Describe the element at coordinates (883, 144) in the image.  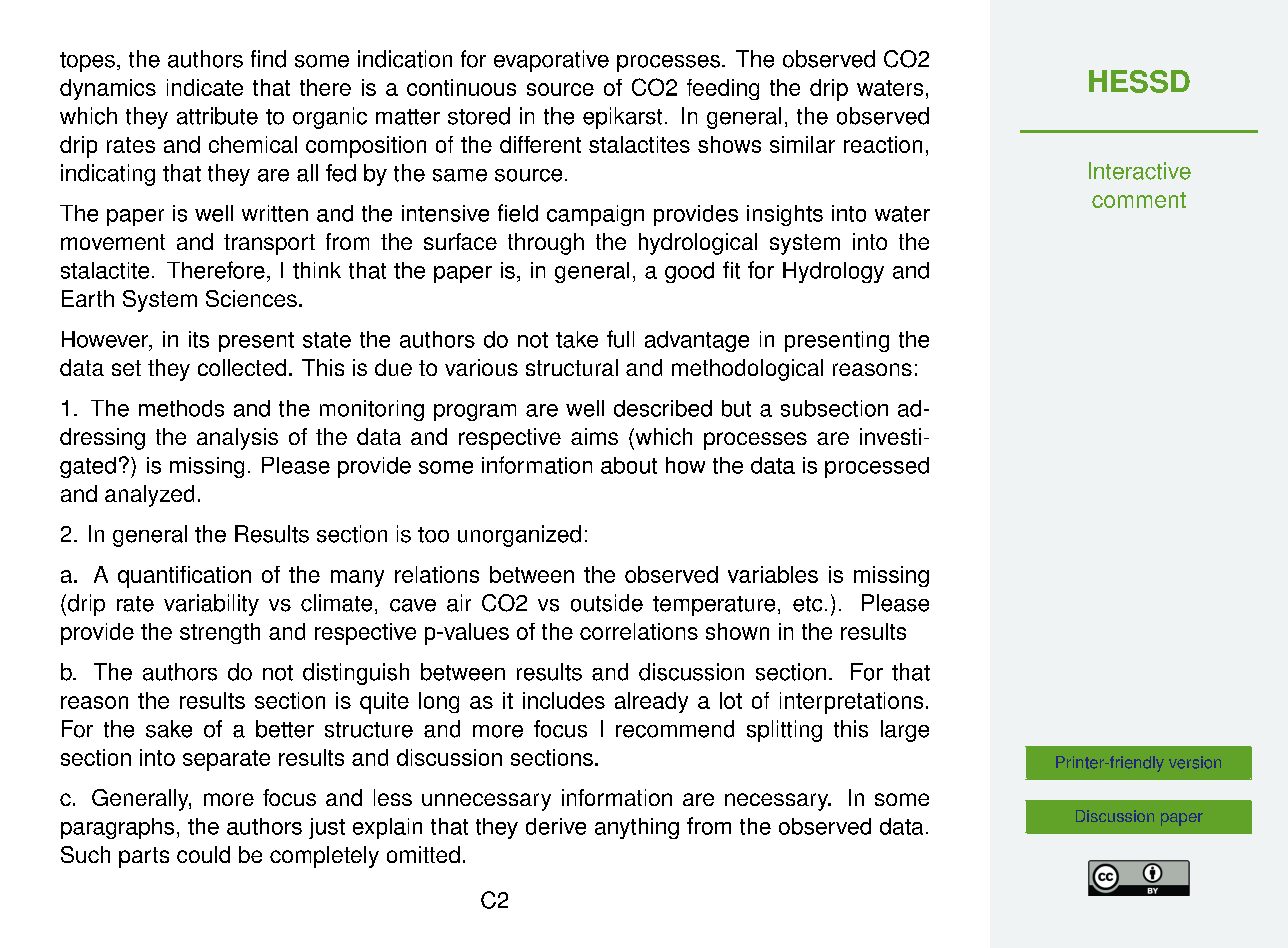
I see `reaction` at that location.
